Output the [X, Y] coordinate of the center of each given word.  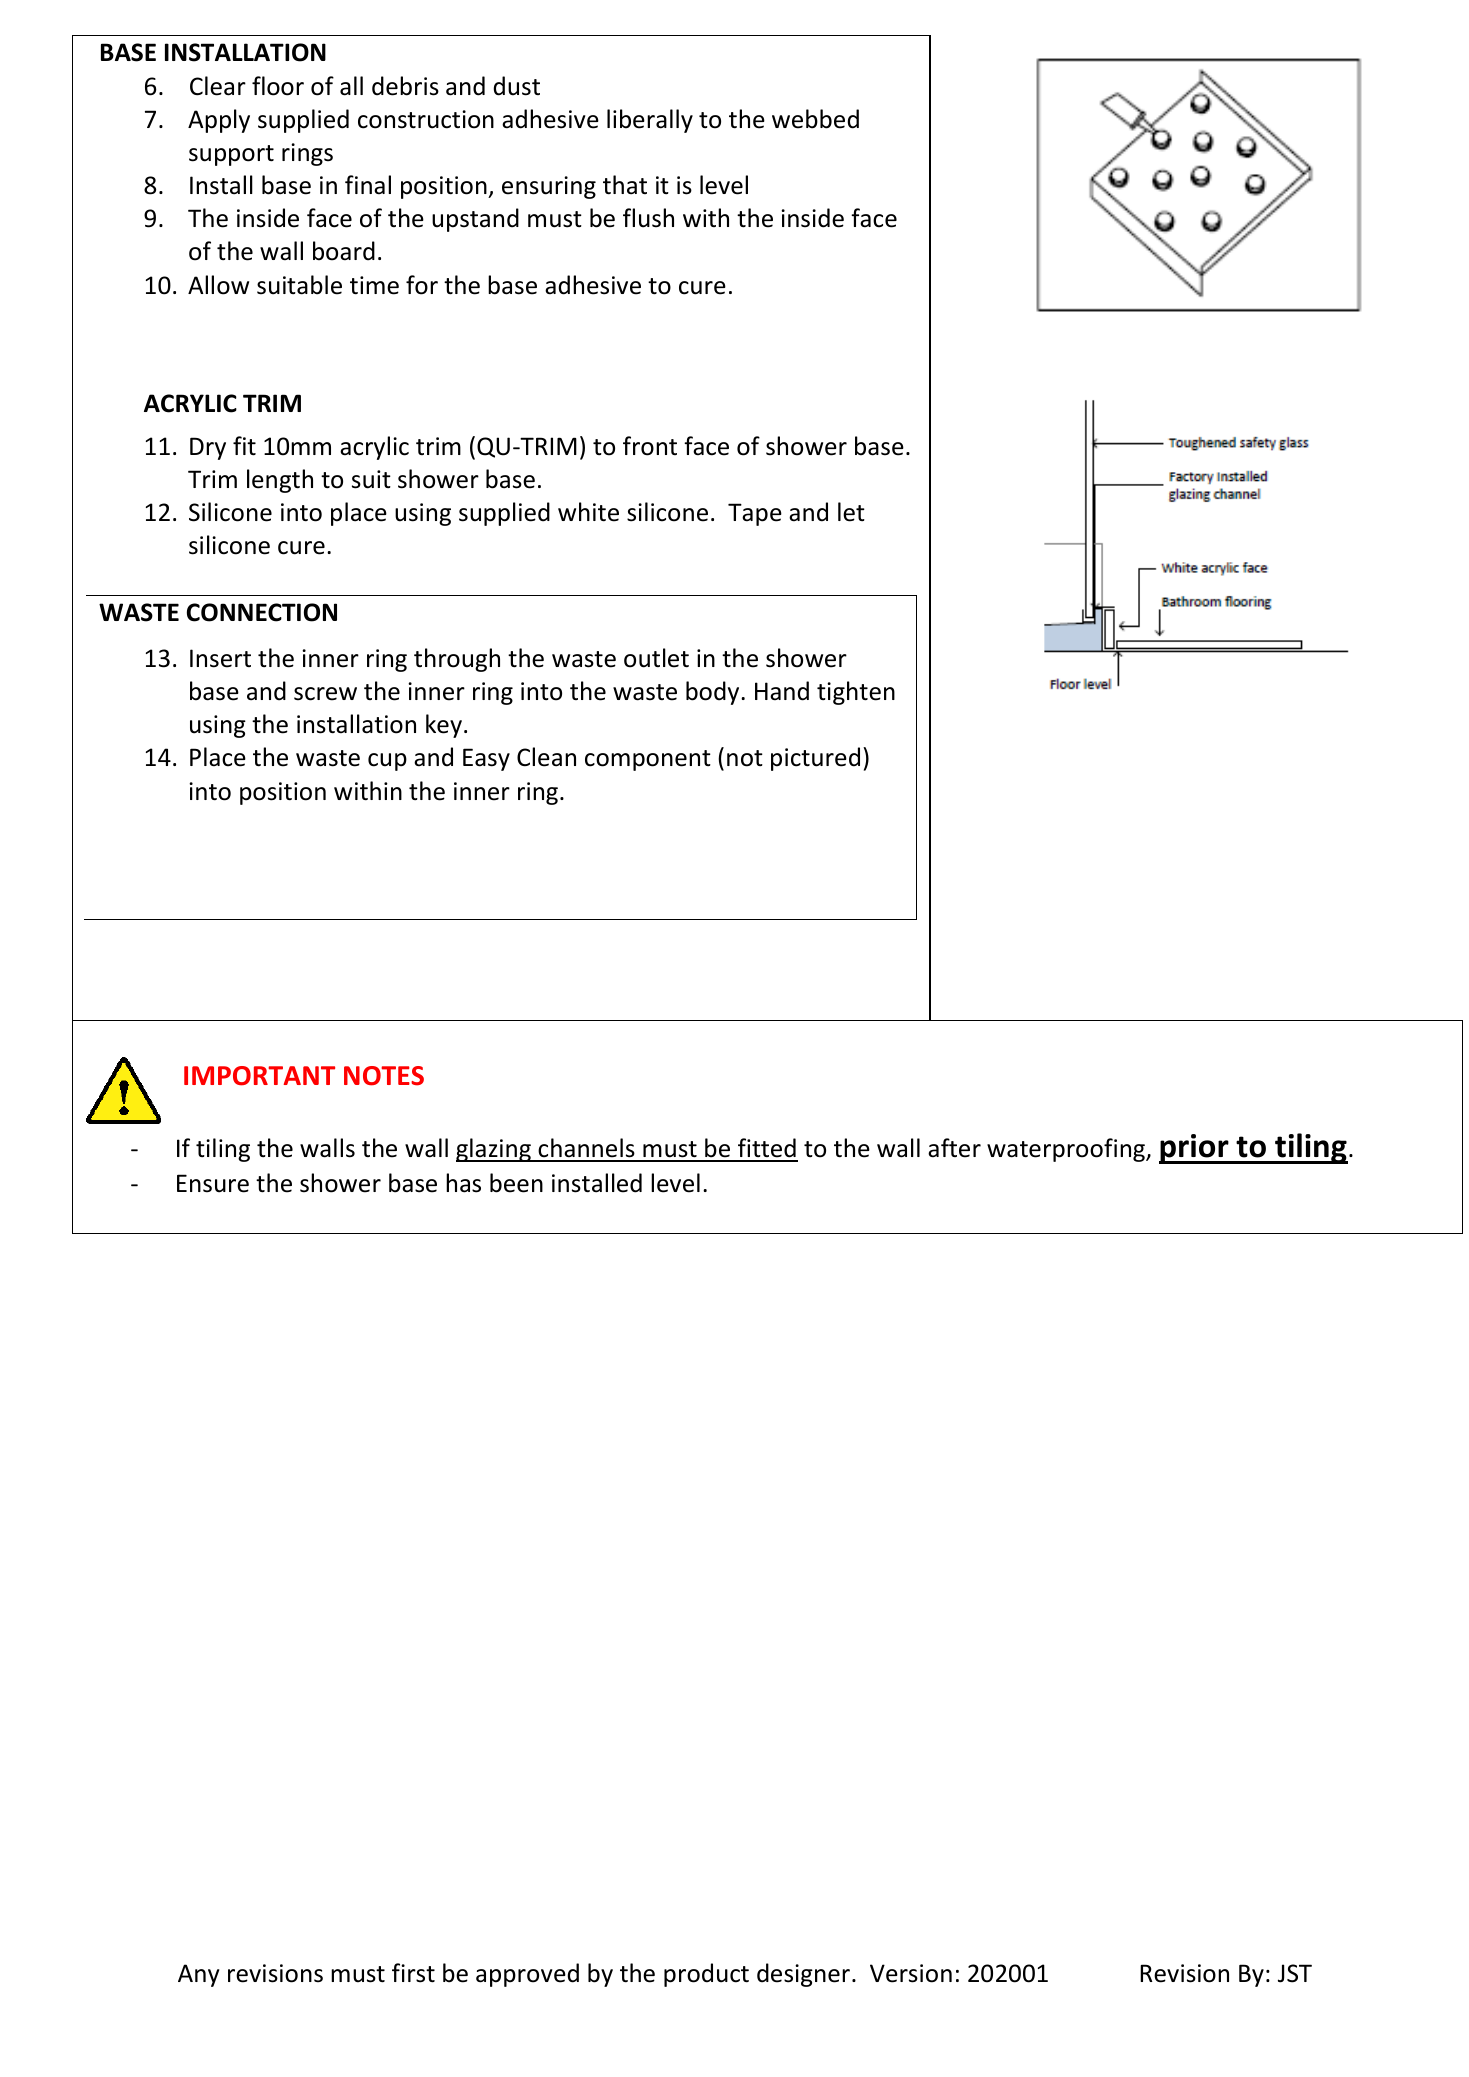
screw [325, 694]
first [413, 1973]
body [714, 693]
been [516, 1183]
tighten [856, 693]
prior [1195, 1149]
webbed [815, 119]
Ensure [213, 1183]
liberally [650, 121]
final [368, 185]
